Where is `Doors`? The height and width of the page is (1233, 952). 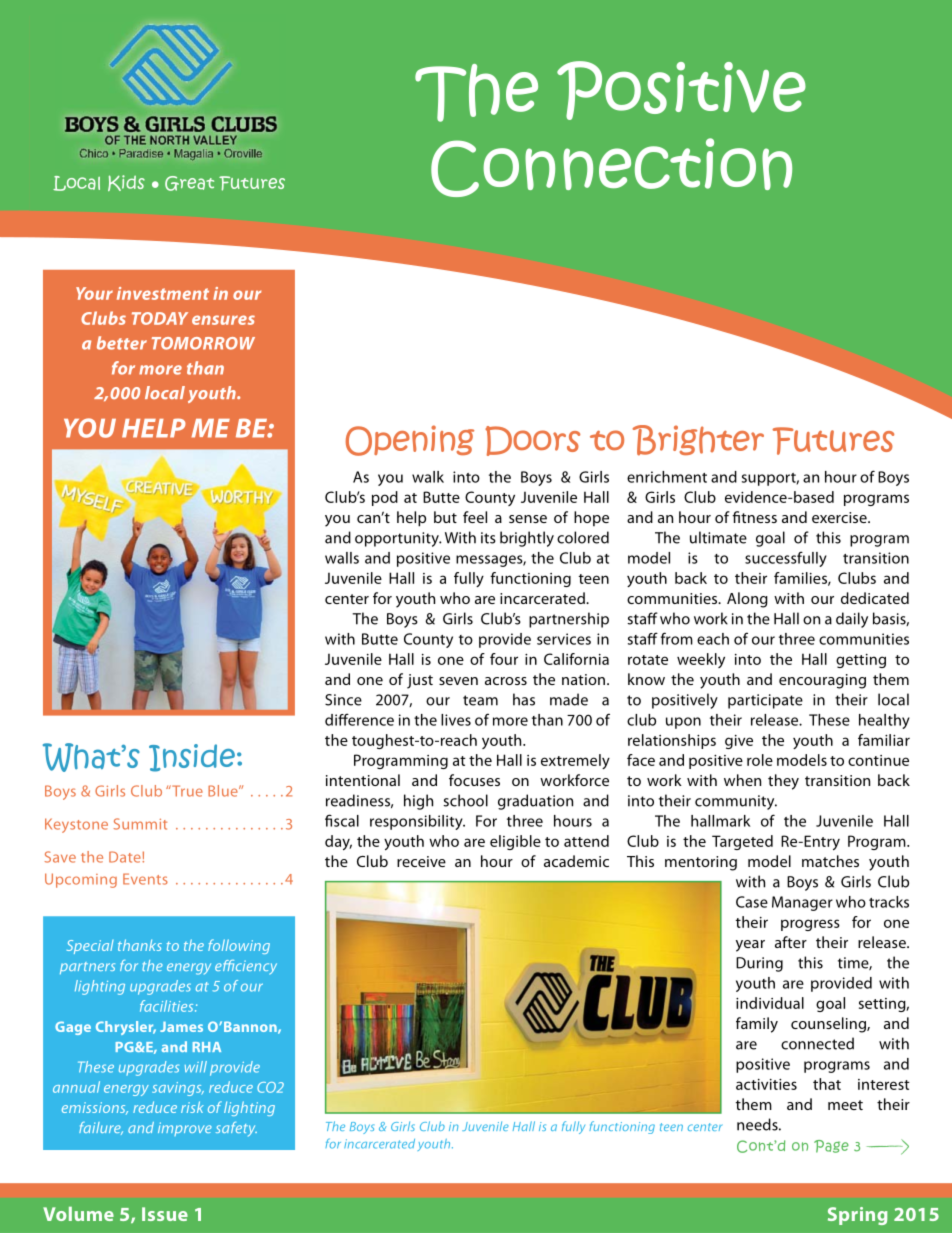
Doors is located at coordinates (532, 441).
